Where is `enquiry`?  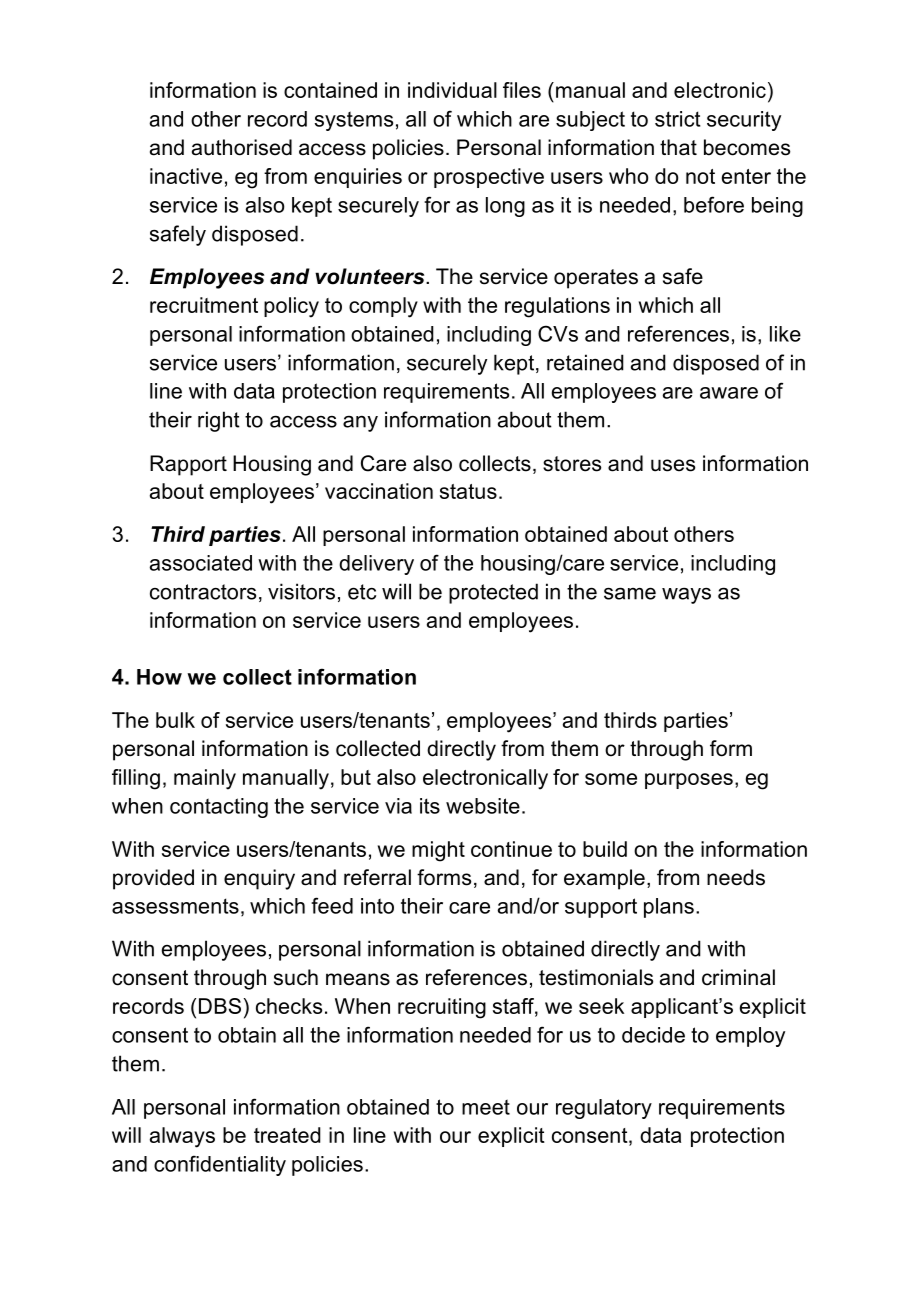 enquiry is located at coordinates (259, 879).
